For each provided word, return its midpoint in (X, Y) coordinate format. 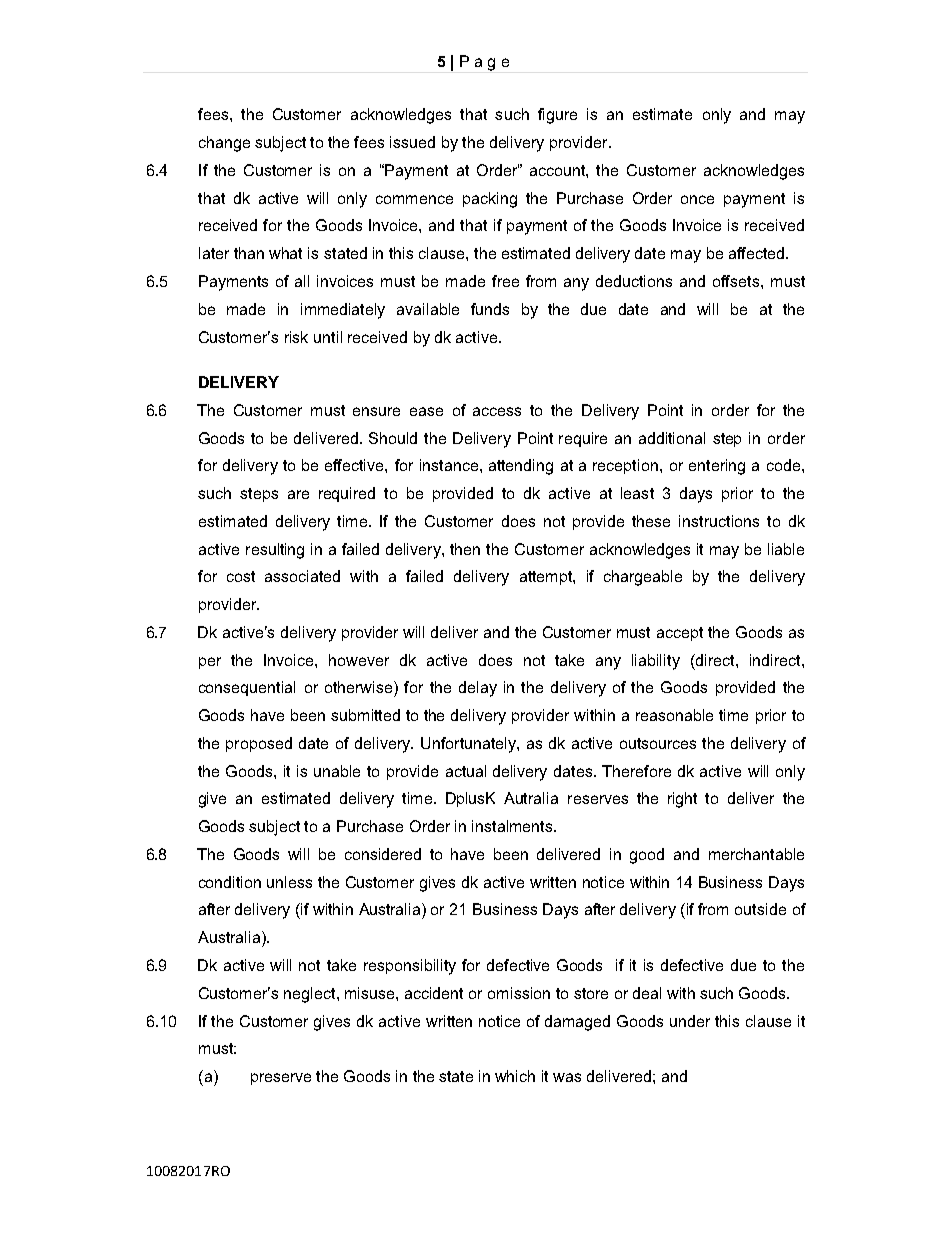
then (465, 549)
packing (490, 200)
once (697, 199)
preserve (281, 1079)
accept (680, 634)
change (224, 144)
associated (302, 576)
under (690, 1021)
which (515, 1076)
